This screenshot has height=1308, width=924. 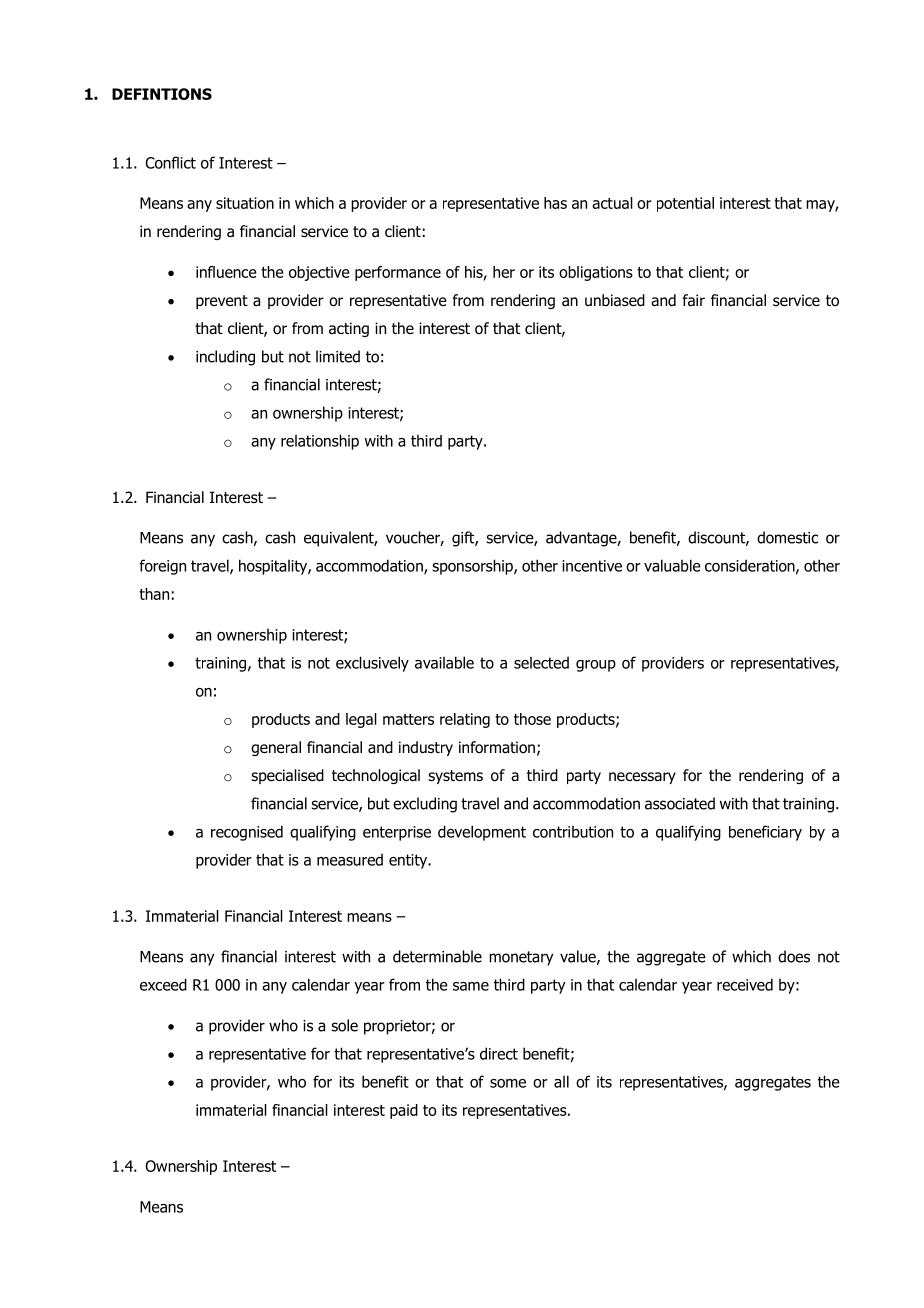 I want to click on acting, so click(x=349, y=329).
